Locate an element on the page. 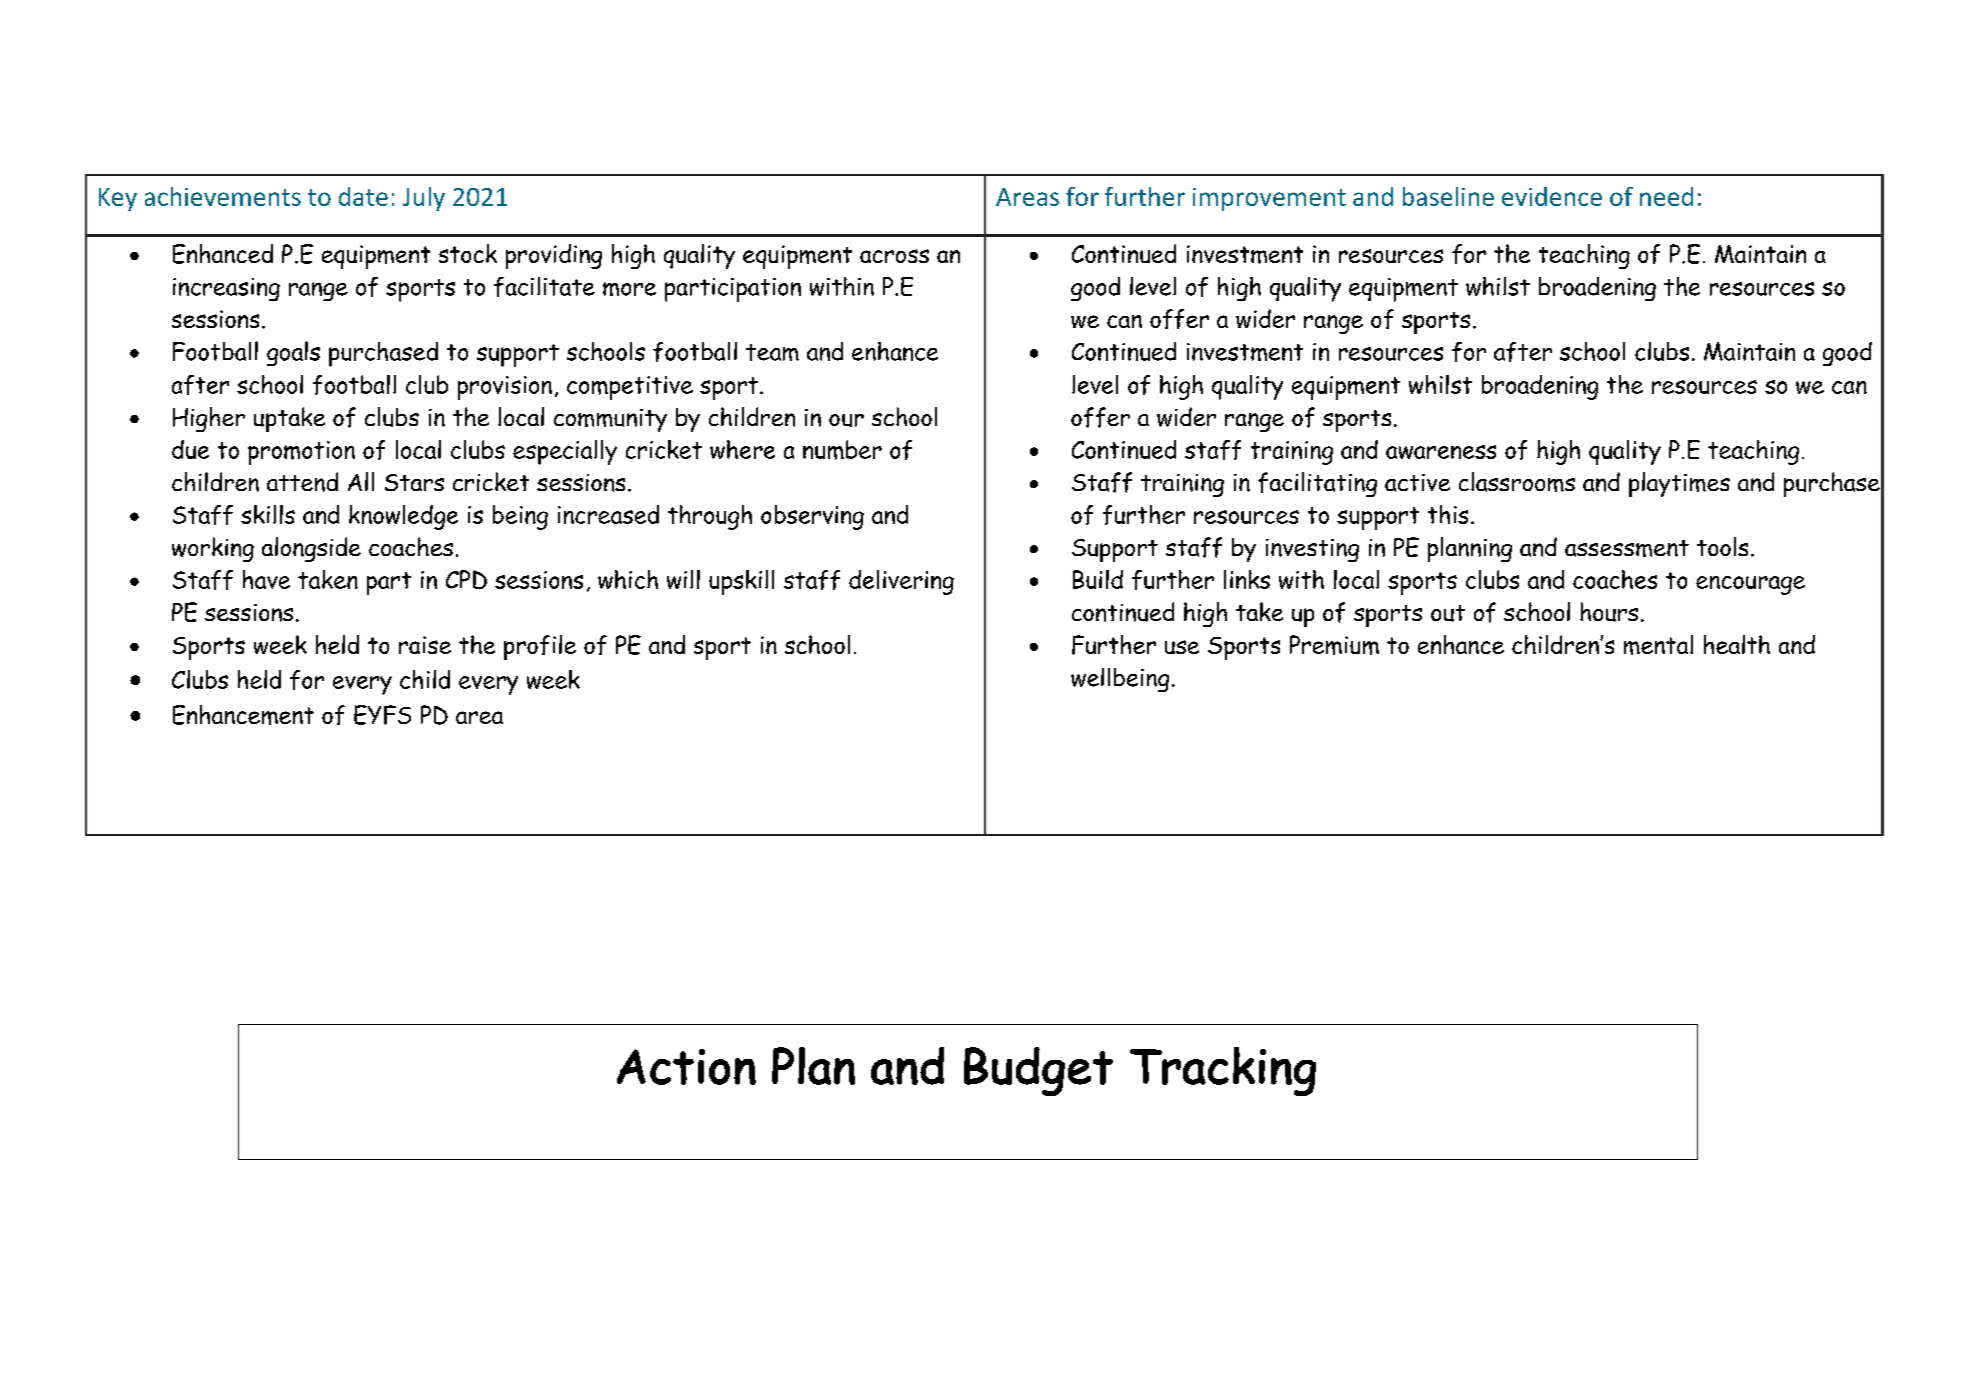 This image has width=1967, height=1391. raise is located at coordinates (425, 645).
